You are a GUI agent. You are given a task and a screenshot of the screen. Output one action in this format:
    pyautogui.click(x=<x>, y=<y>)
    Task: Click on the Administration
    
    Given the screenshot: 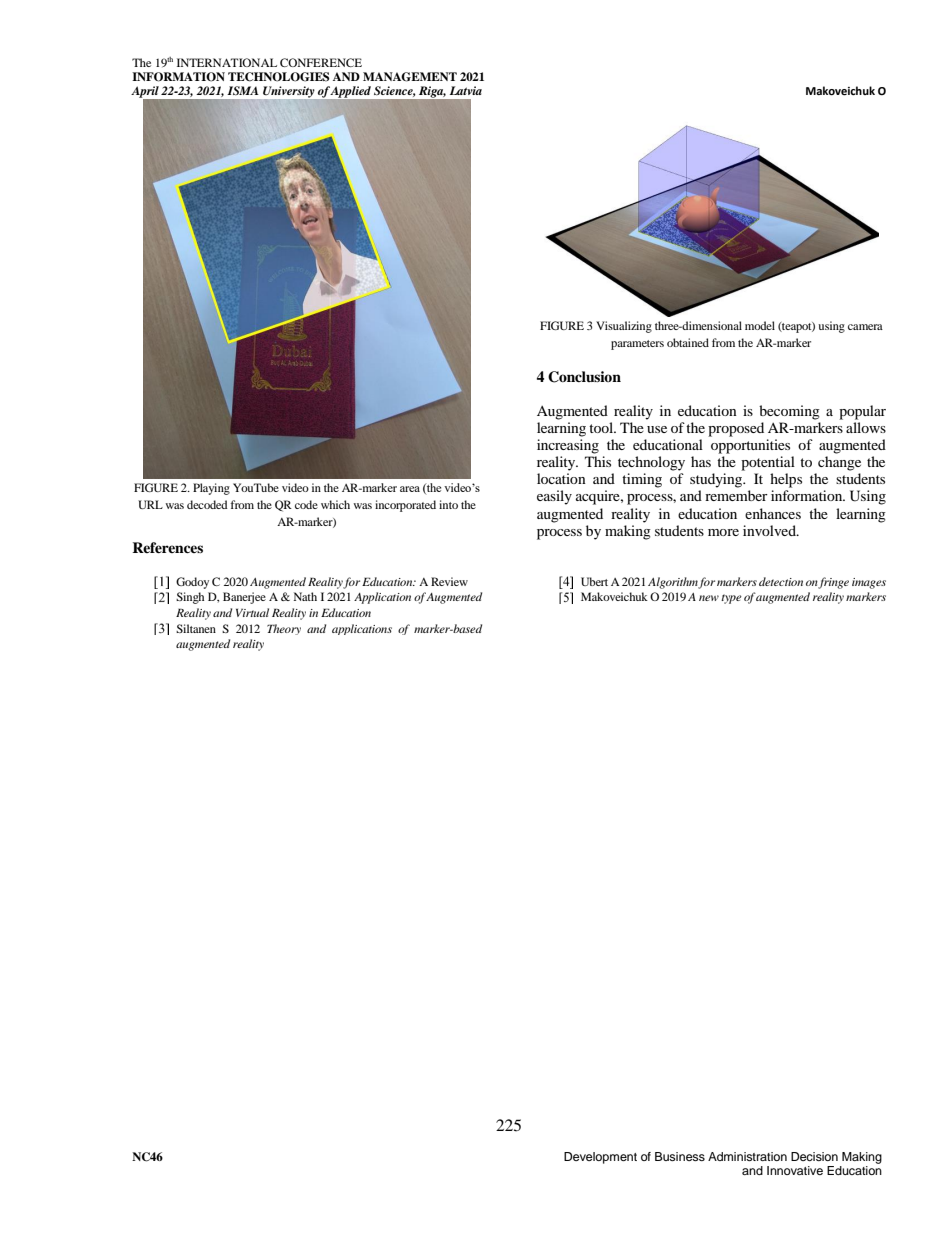 What is the action you would take?
    pyautogui.click(x=747, y=1156)
